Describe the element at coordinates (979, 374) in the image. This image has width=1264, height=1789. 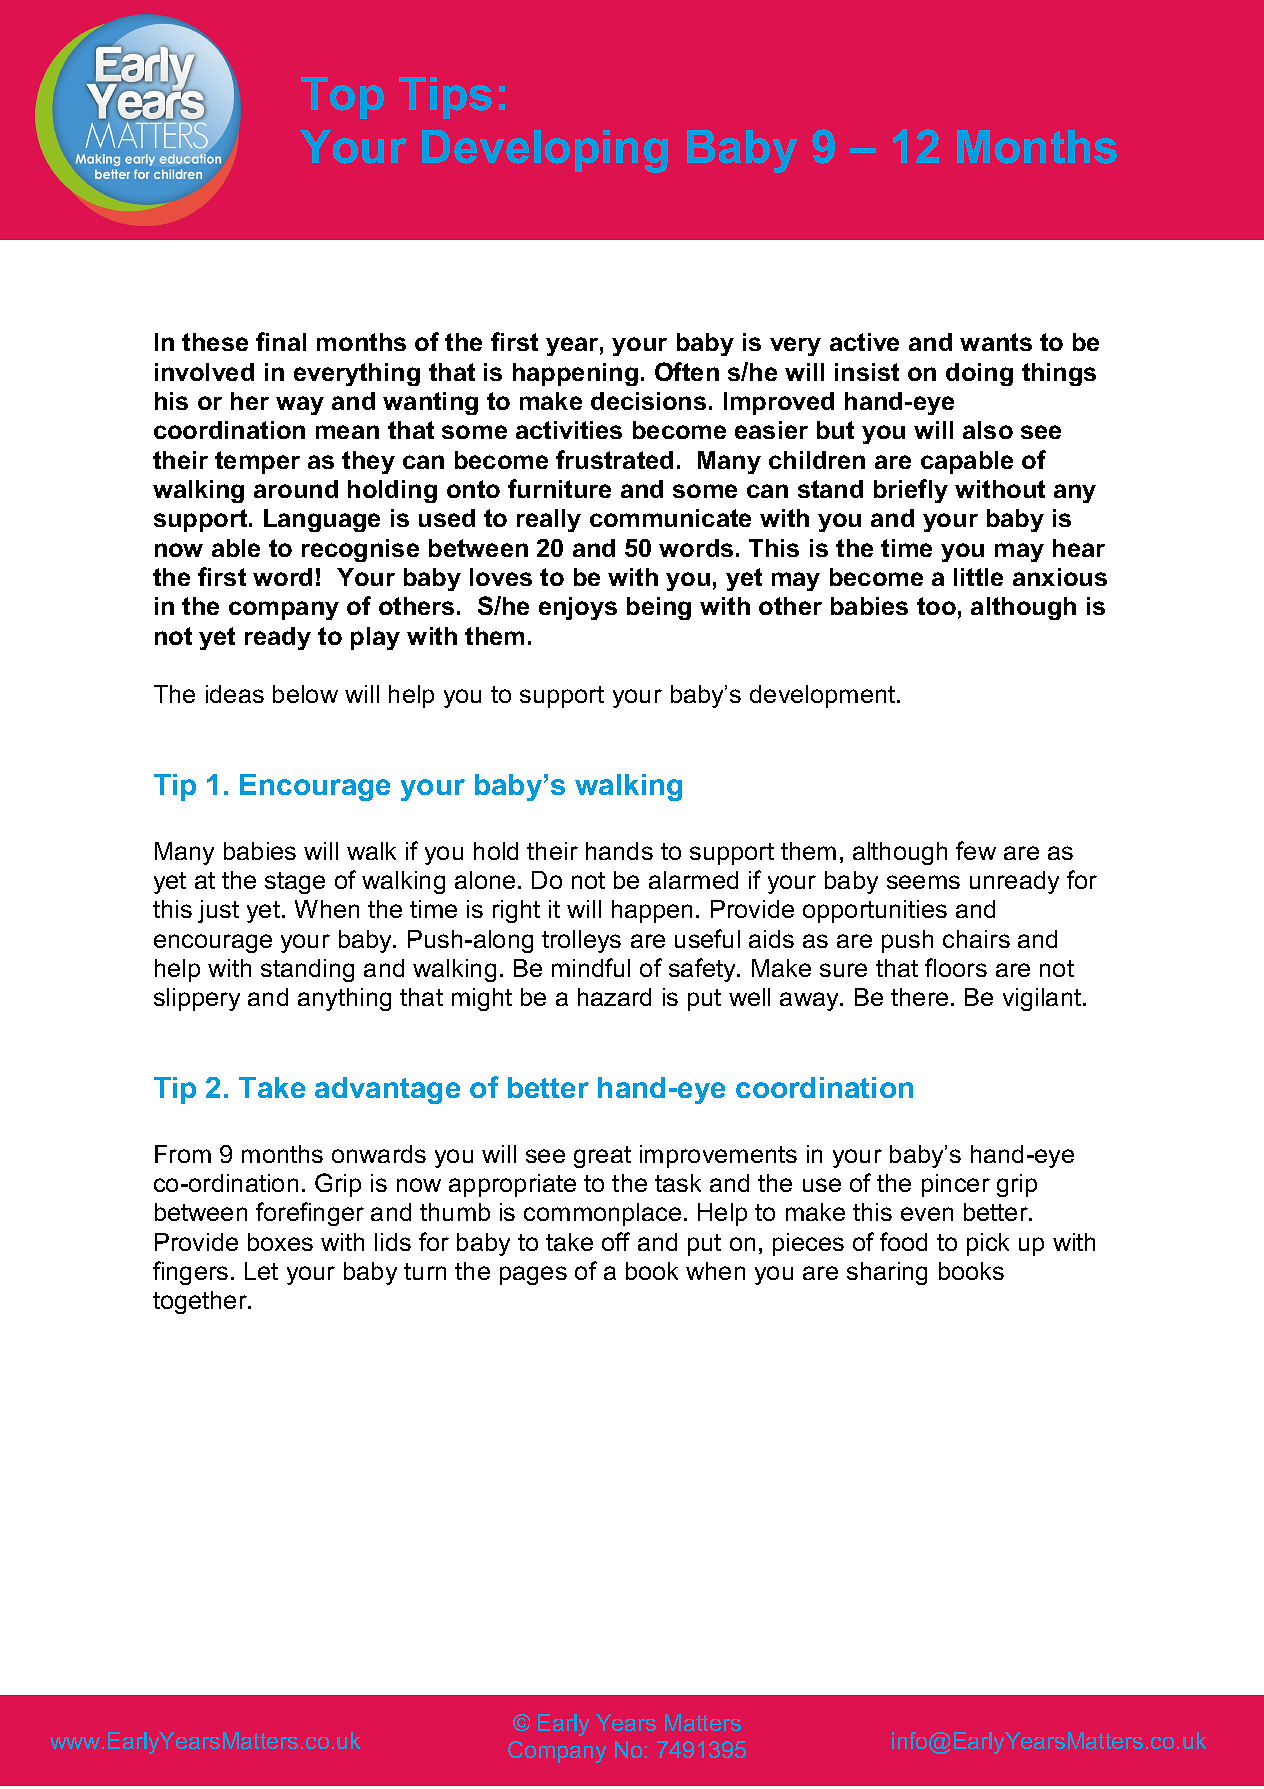
I see `doing` at that location.
